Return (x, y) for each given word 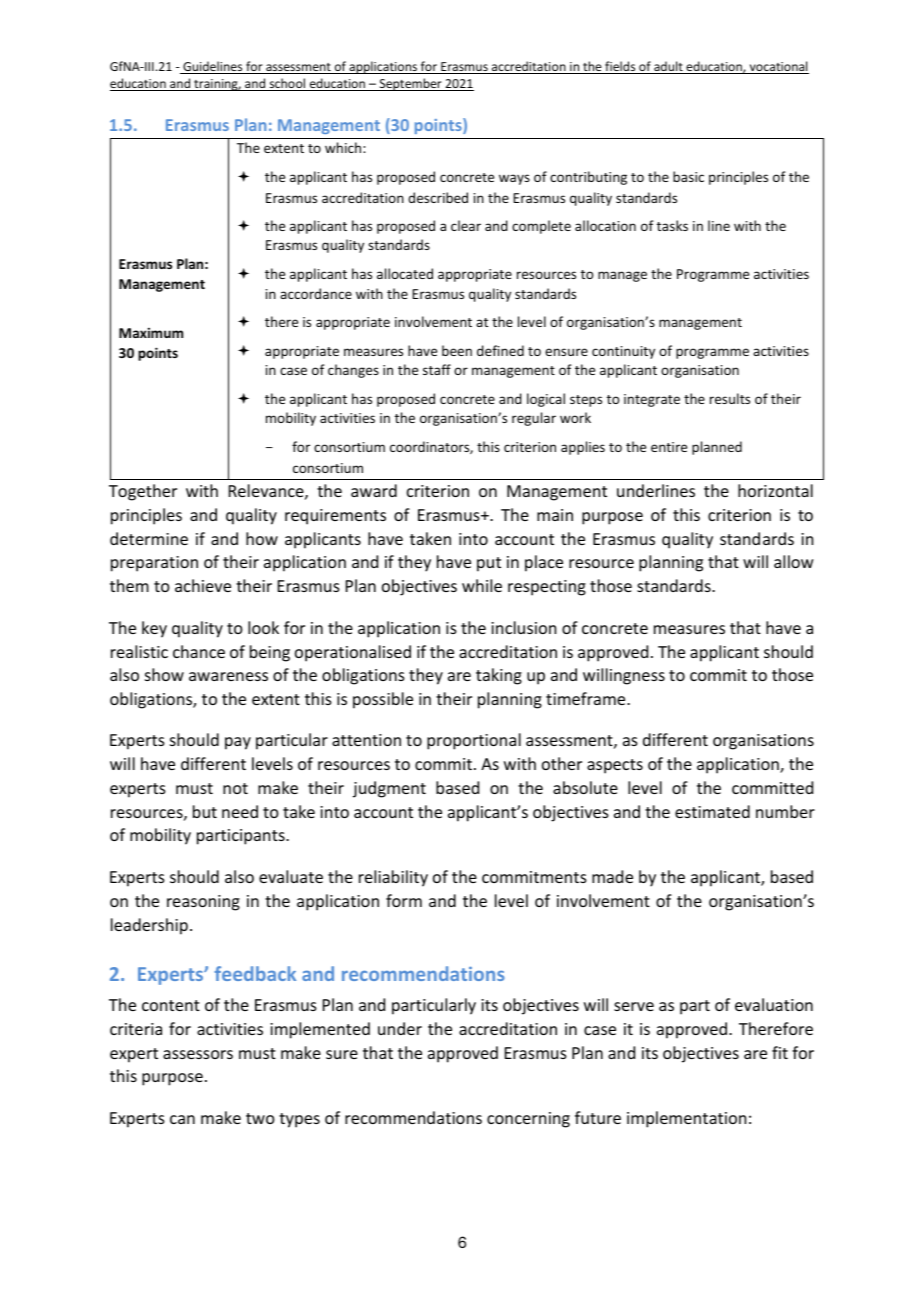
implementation (686, 1119)
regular (534, 419)
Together (143, 492)
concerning (528, 1120)
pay (238, 743)
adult (668, 67)
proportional (474, 741)
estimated (712, 811)
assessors (198, 1054)
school (287, 84)
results (730, 398)
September (410, 84)
